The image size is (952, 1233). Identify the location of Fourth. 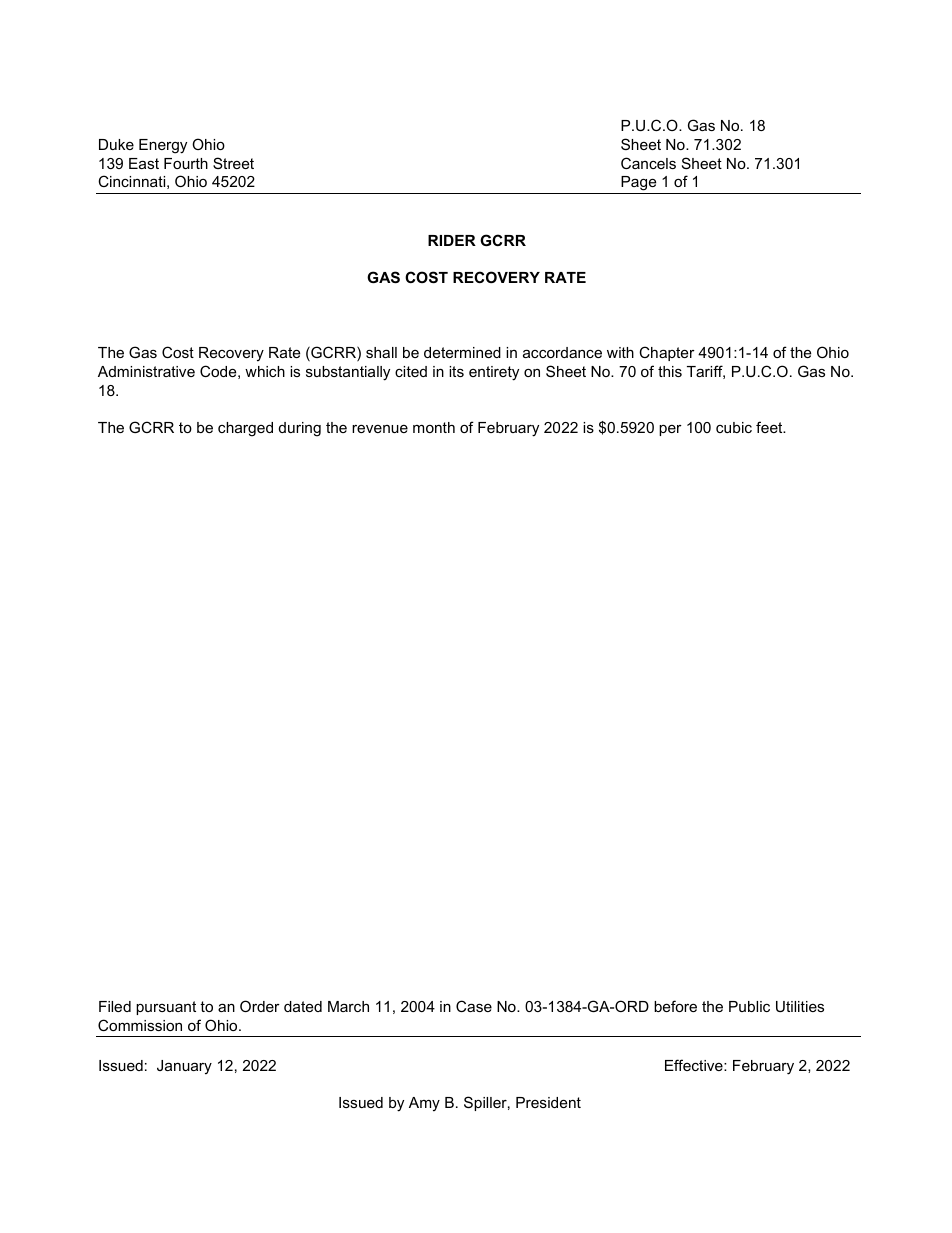
(186, 163).
